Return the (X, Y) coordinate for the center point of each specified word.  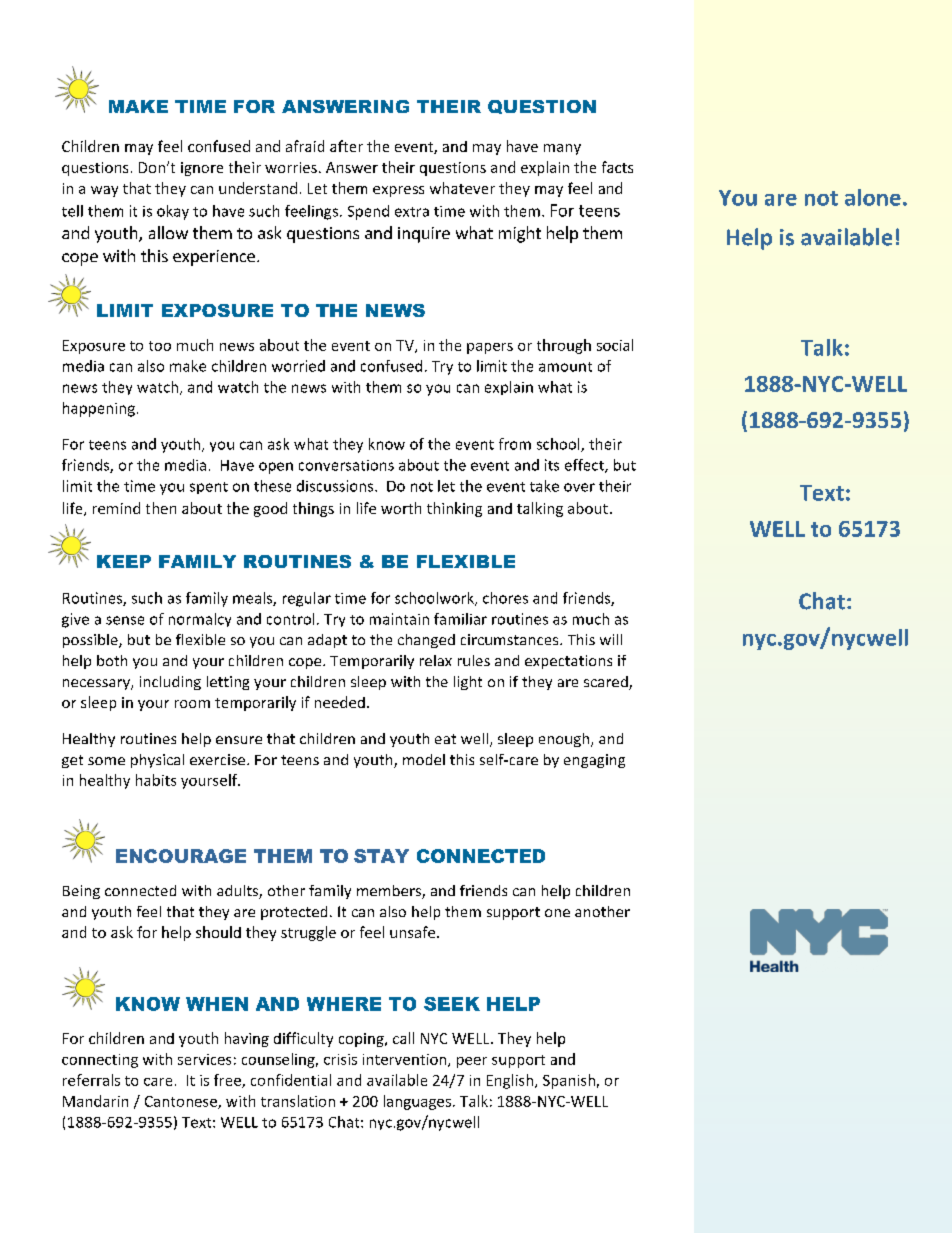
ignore (202, 169)
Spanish (569, 1081)
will (611, 639)
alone (873, 197)
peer (472, 1062)
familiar (460, 619)
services (204, 1059)
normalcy (200, 620)
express (398, 191)
